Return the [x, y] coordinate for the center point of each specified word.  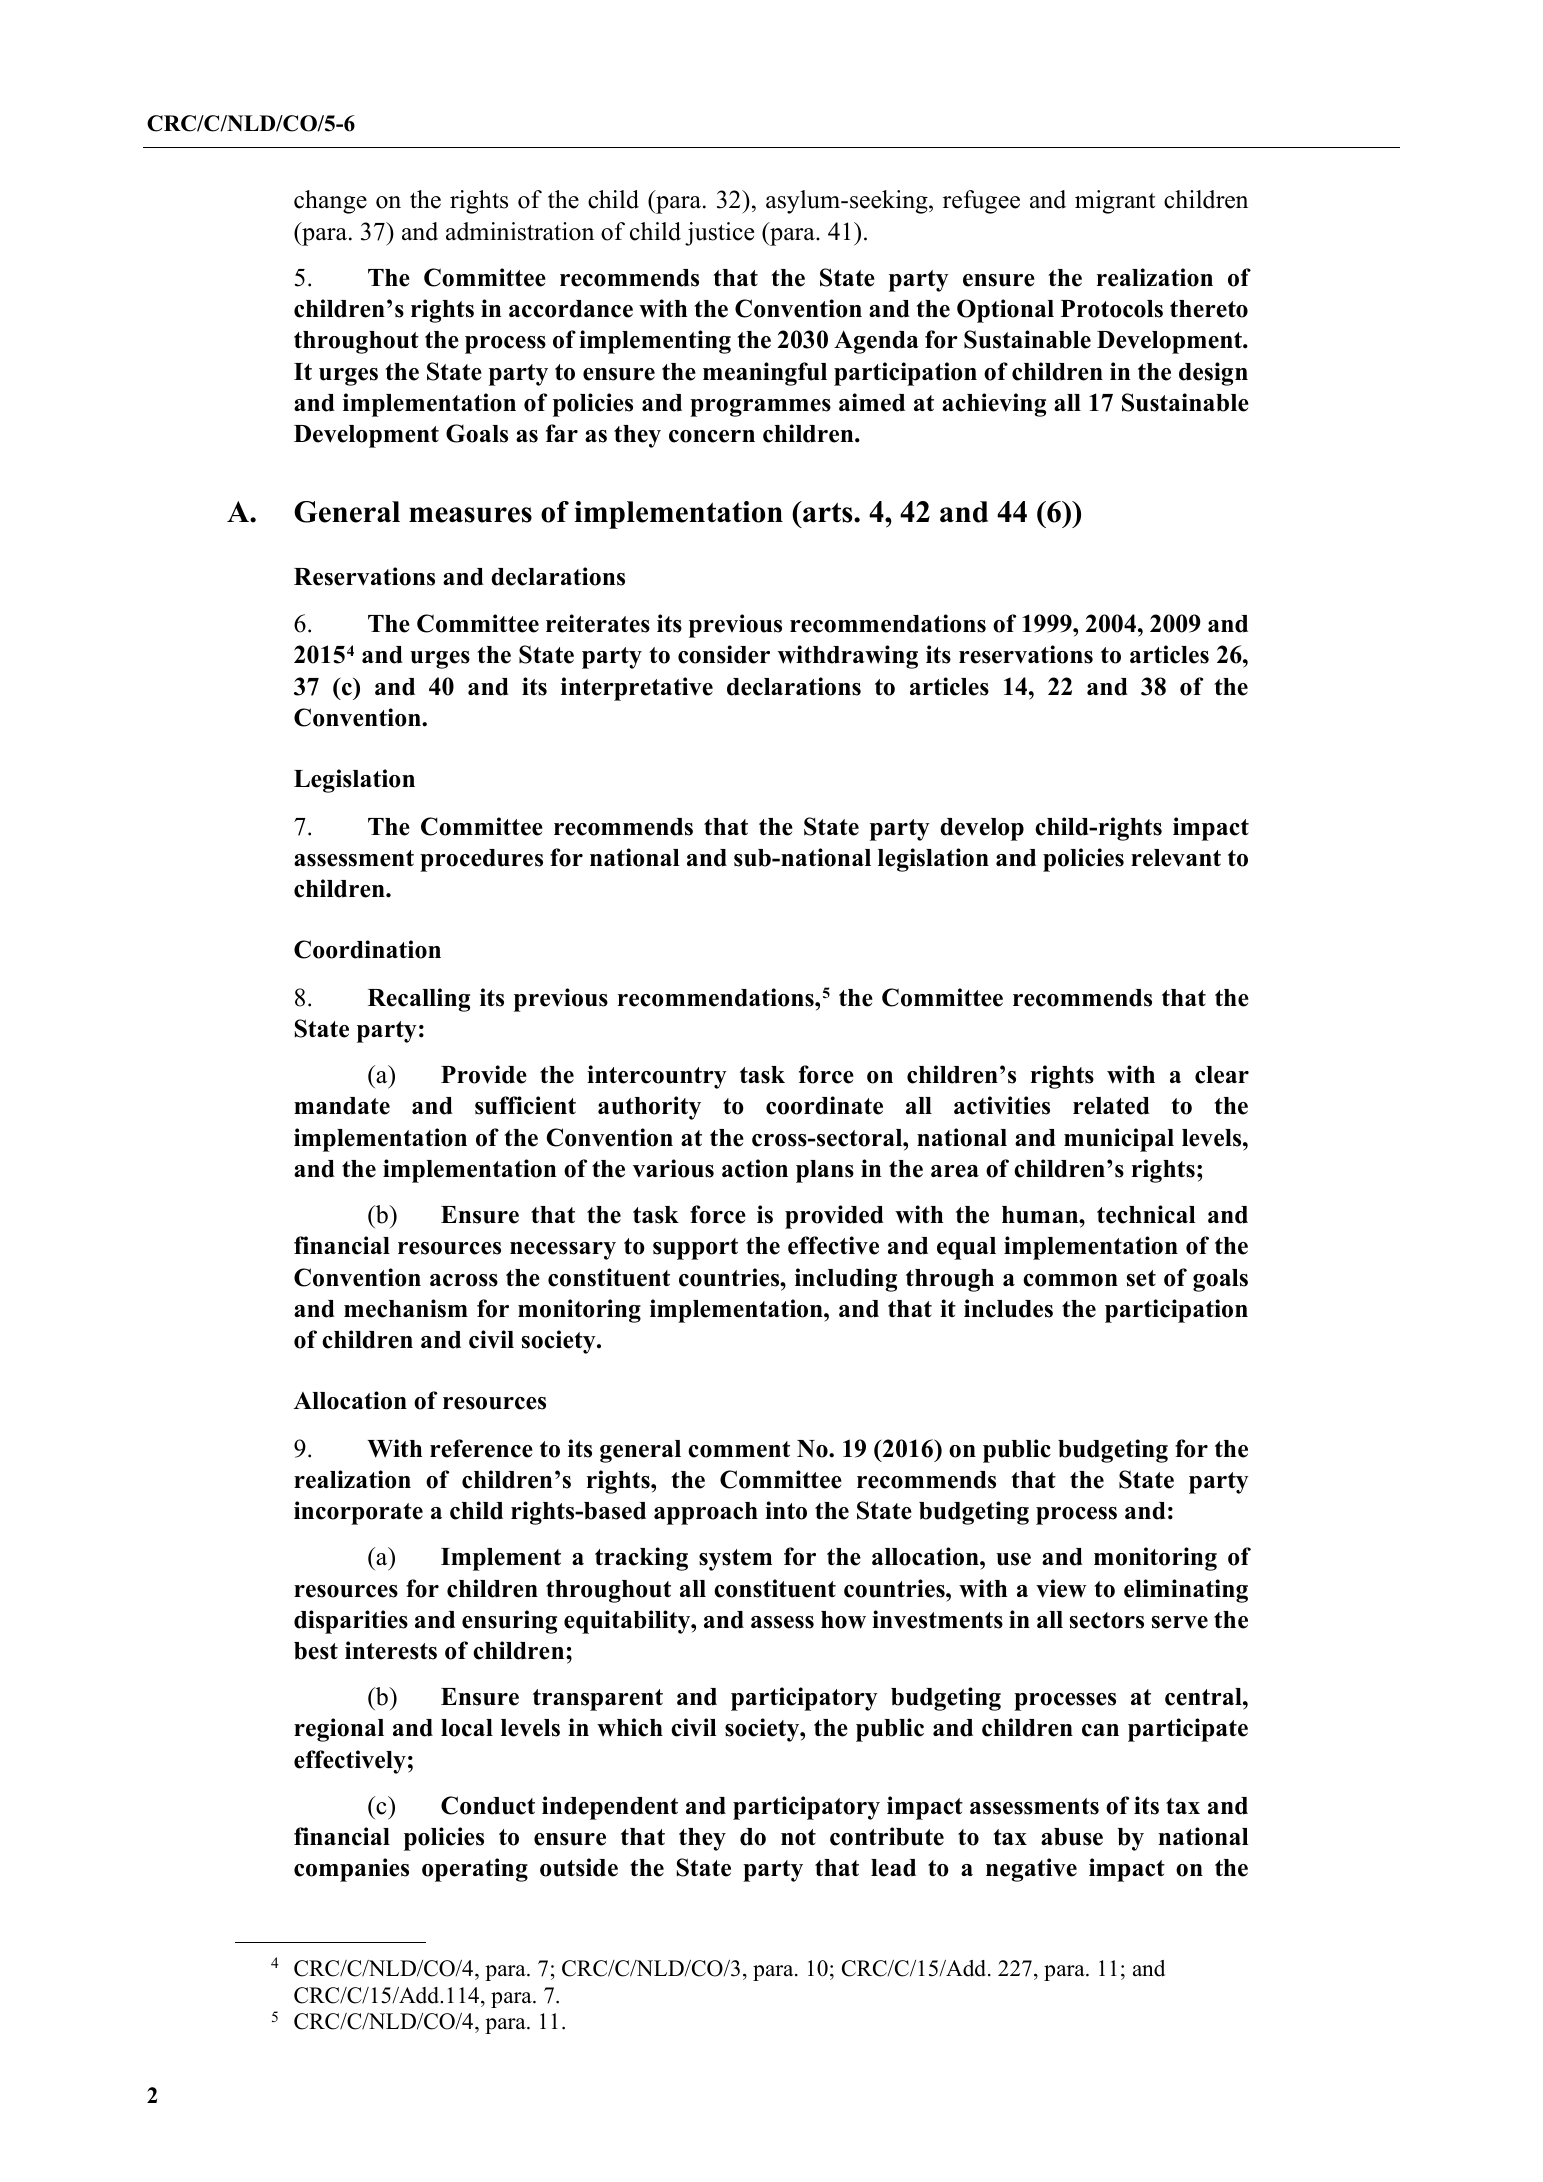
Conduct [488, 1805]
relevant [1176, 858]
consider [724, 654]
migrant [1115, 202]
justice [719, 234]
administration [520, 231]
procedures [481, 860]
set [1141, 1278]
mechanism [406, 1308]
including [846, 1280]
